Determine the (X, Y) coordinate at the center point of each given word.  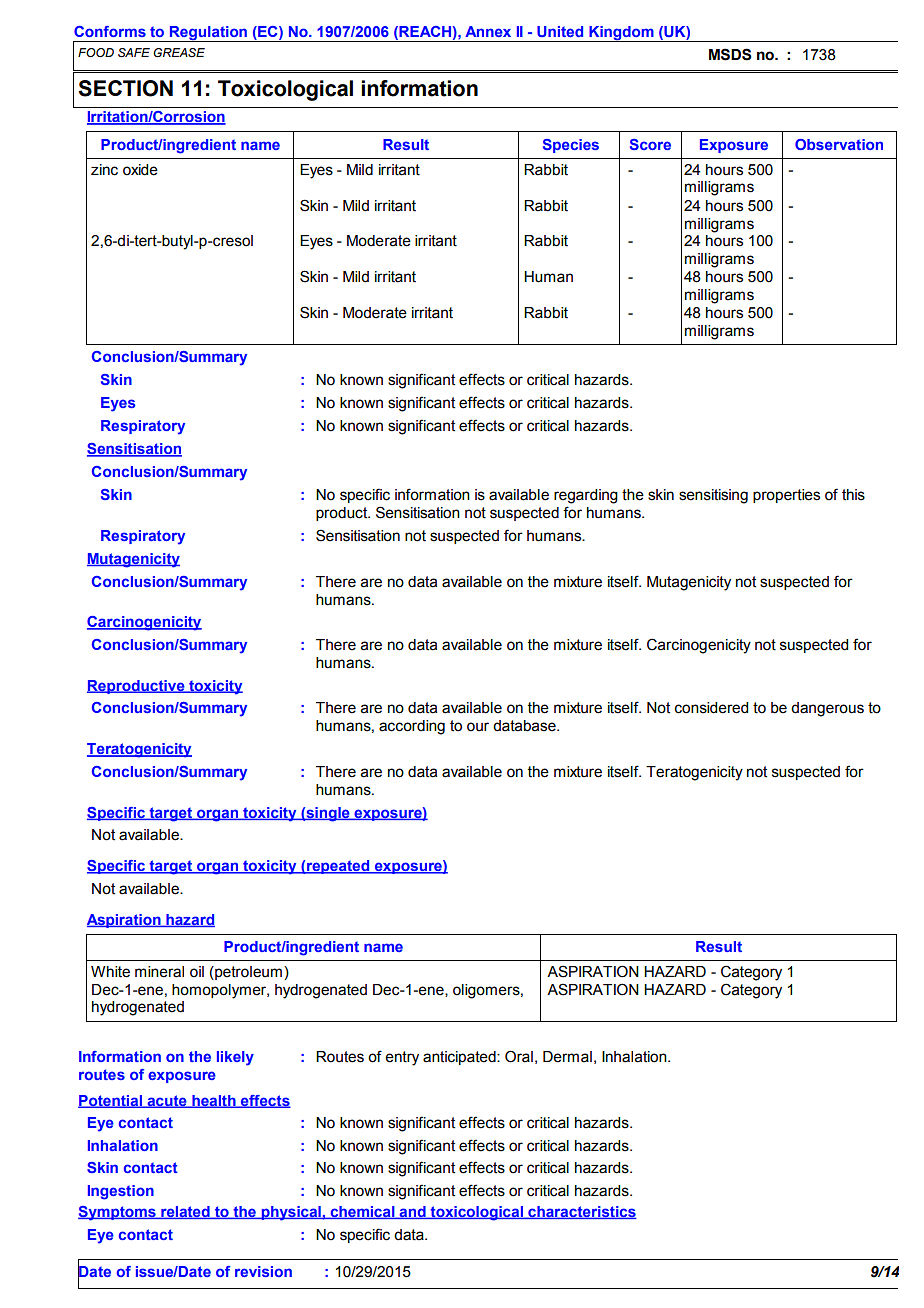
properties (786, 496)
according (412, 727)
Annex (488, 31)
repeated (338, 867)
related (185, 1212)
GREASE (179, 52)
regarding (586, 496)
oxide (140, 170)
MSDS (730, 54)
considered (711, 708)
